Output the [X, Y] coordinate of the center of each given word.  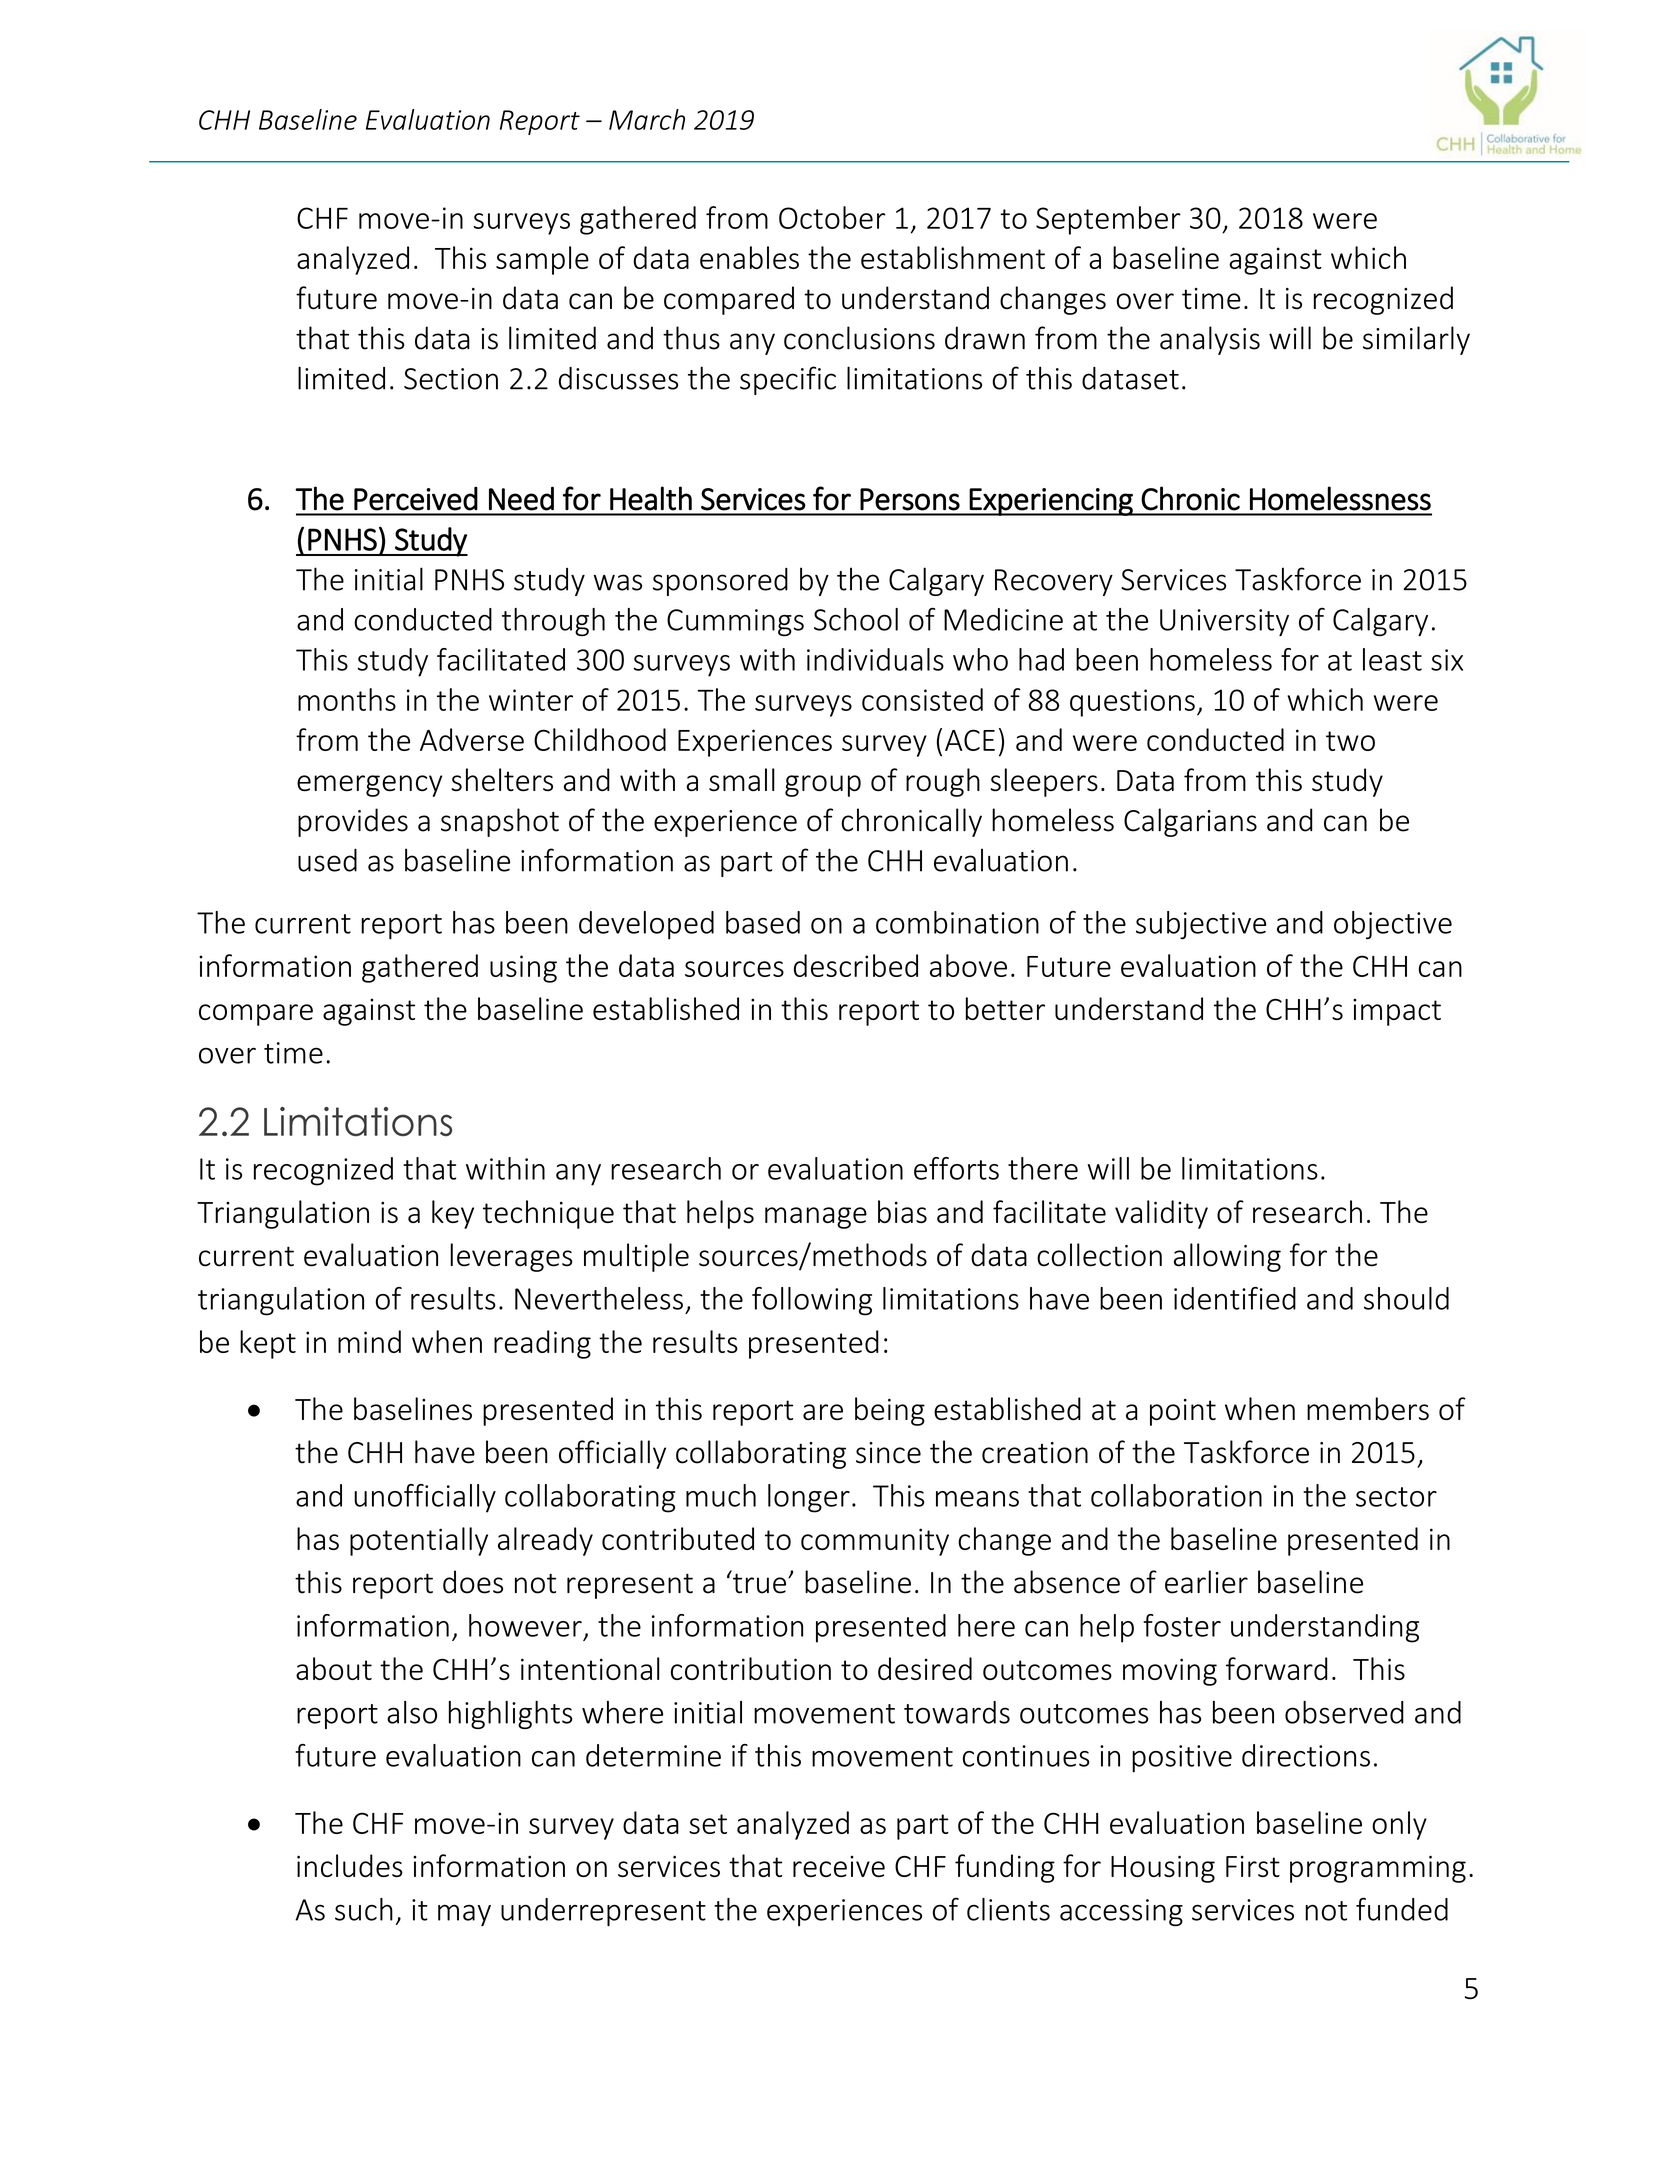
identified [1235, 1298]
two [1350, 741]
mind [369, 1341]
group [823, 786]
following [812, 1301]
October [832, 217]
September [1108, 220]
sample [542, 260]
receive [839, 1866]
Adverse [472, 739]
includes [350, 1865]
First [1253, 1866]
